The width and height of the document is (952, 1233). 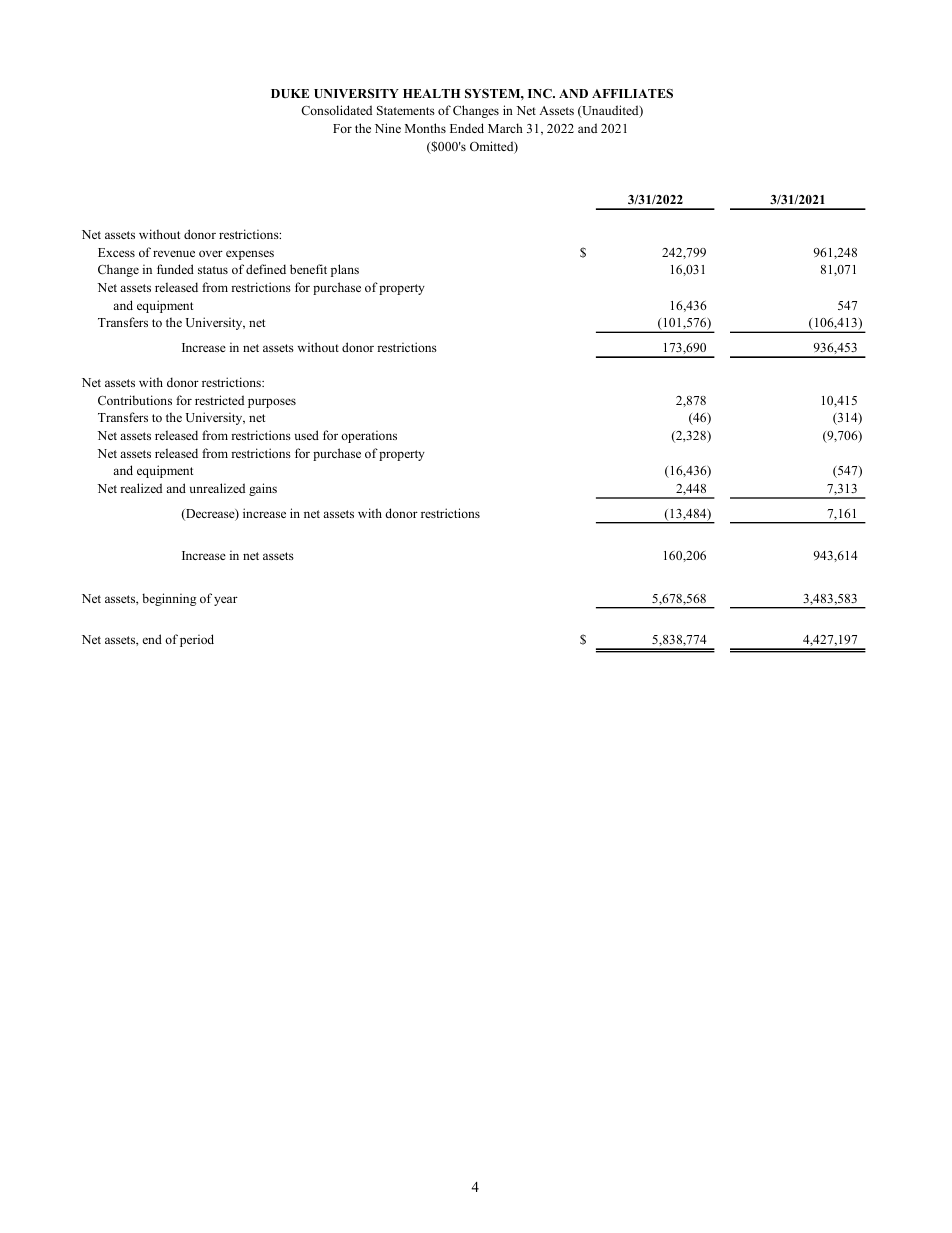 What do you see at coordinates (272, 403) in the document?
I see `purposes` at bounding box center [272, 403].
